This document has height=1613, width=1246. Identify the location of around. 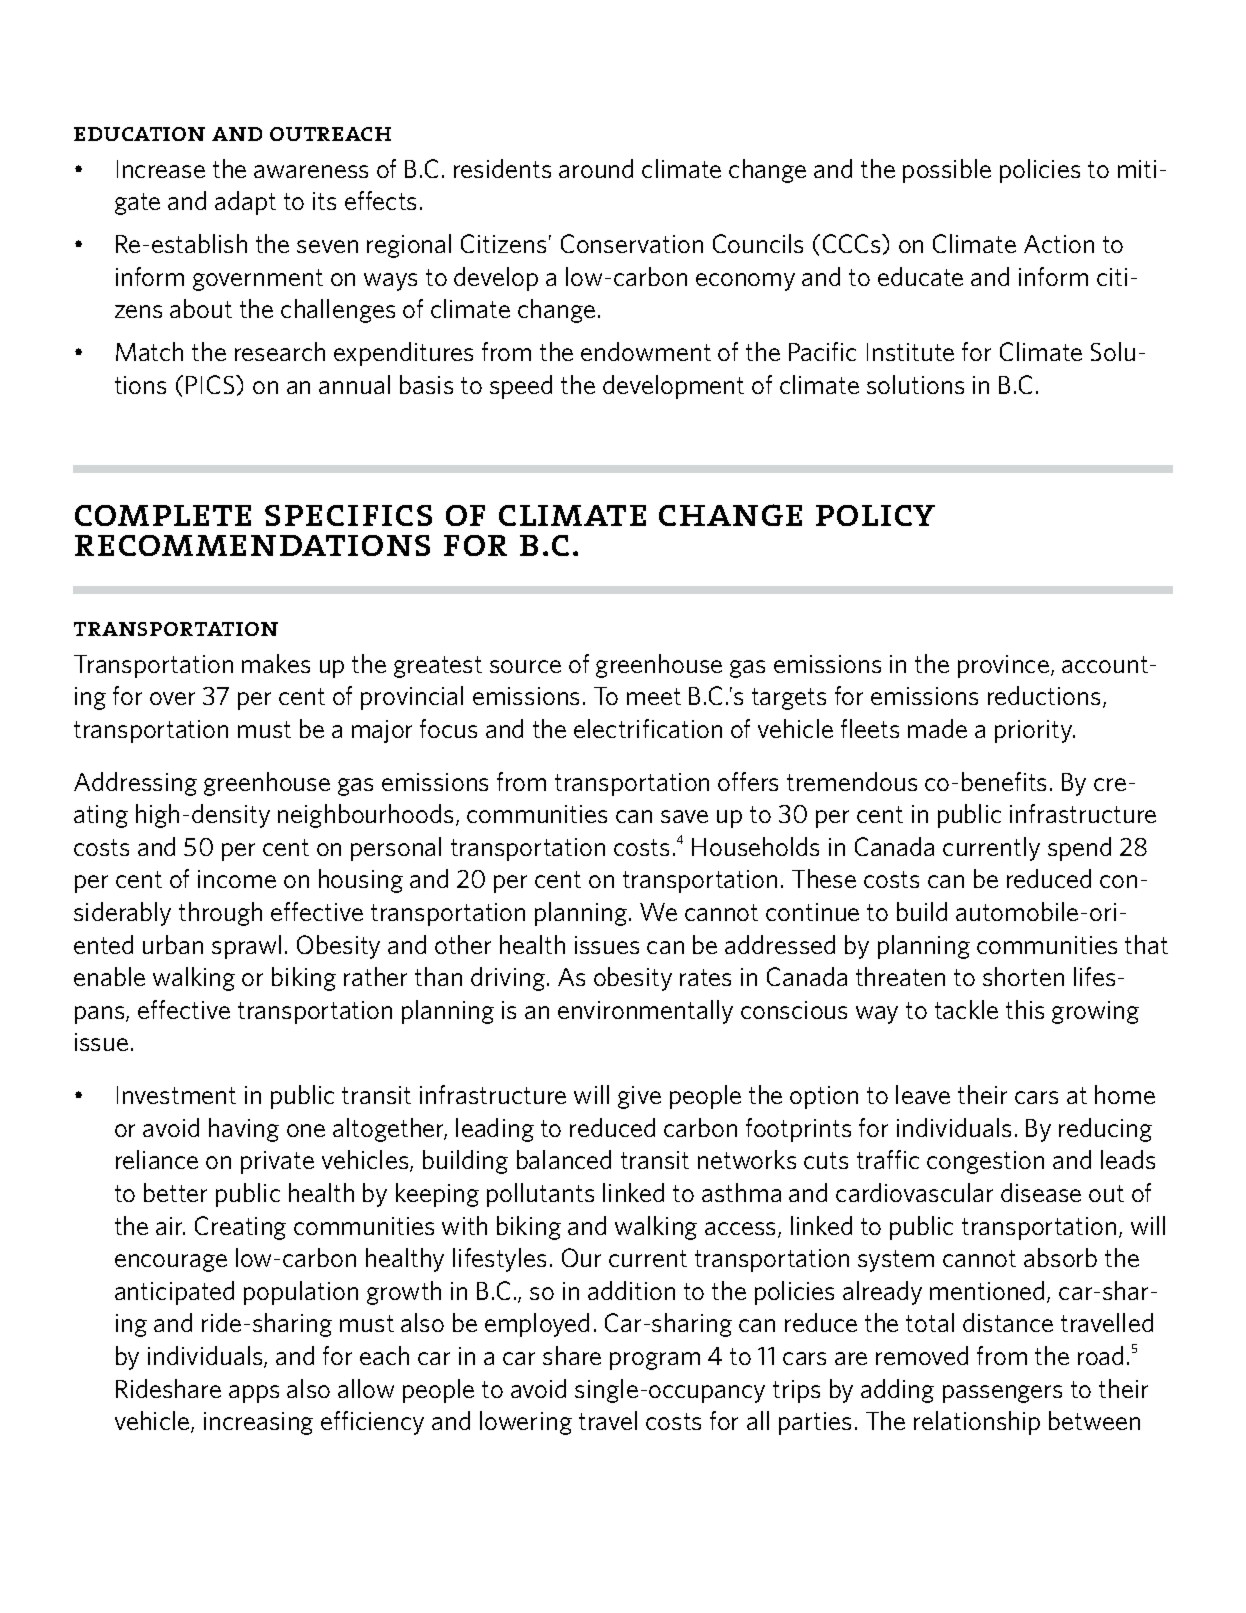
(596, 168).
